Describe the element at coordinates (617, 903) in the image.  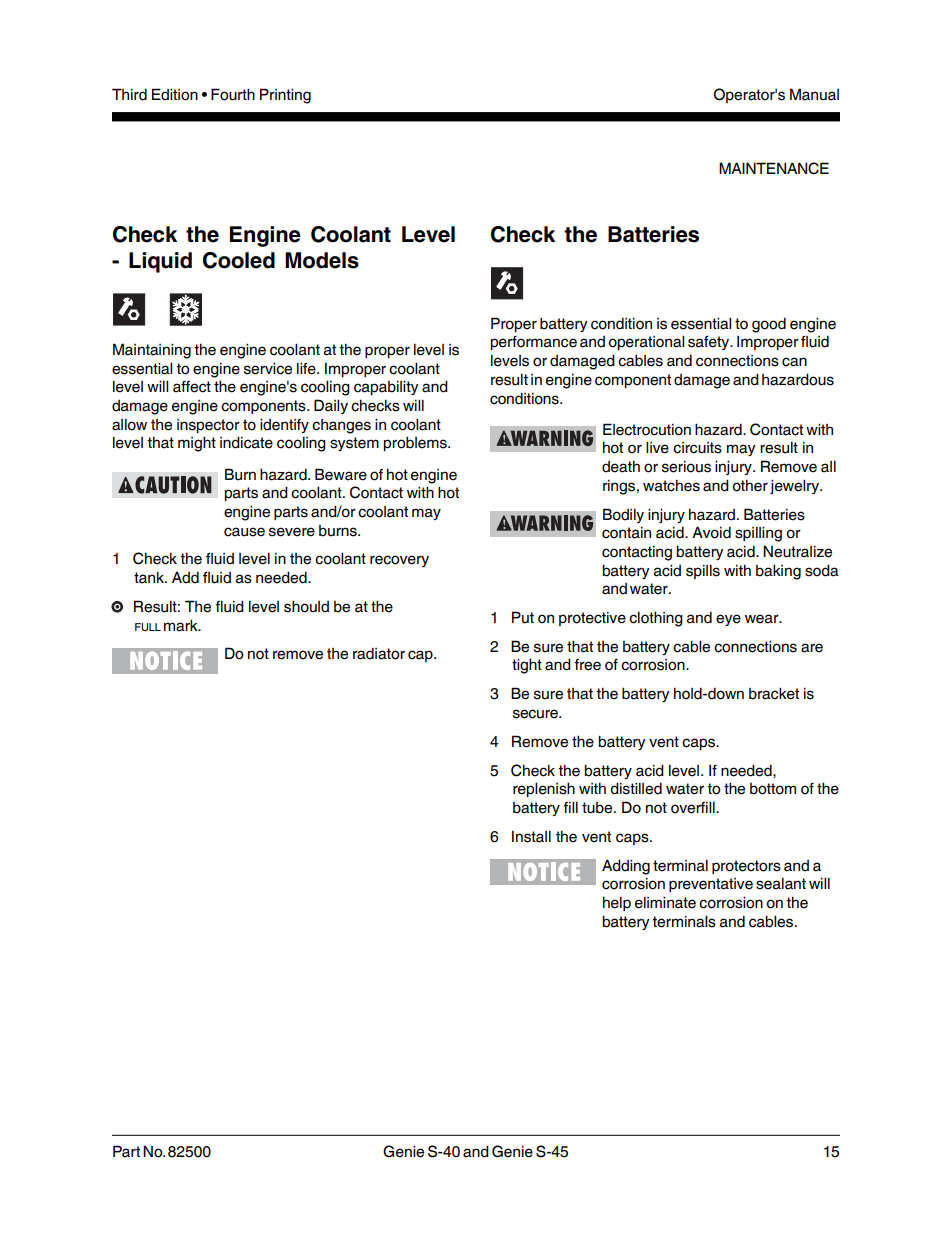
I see `help` at that location.
